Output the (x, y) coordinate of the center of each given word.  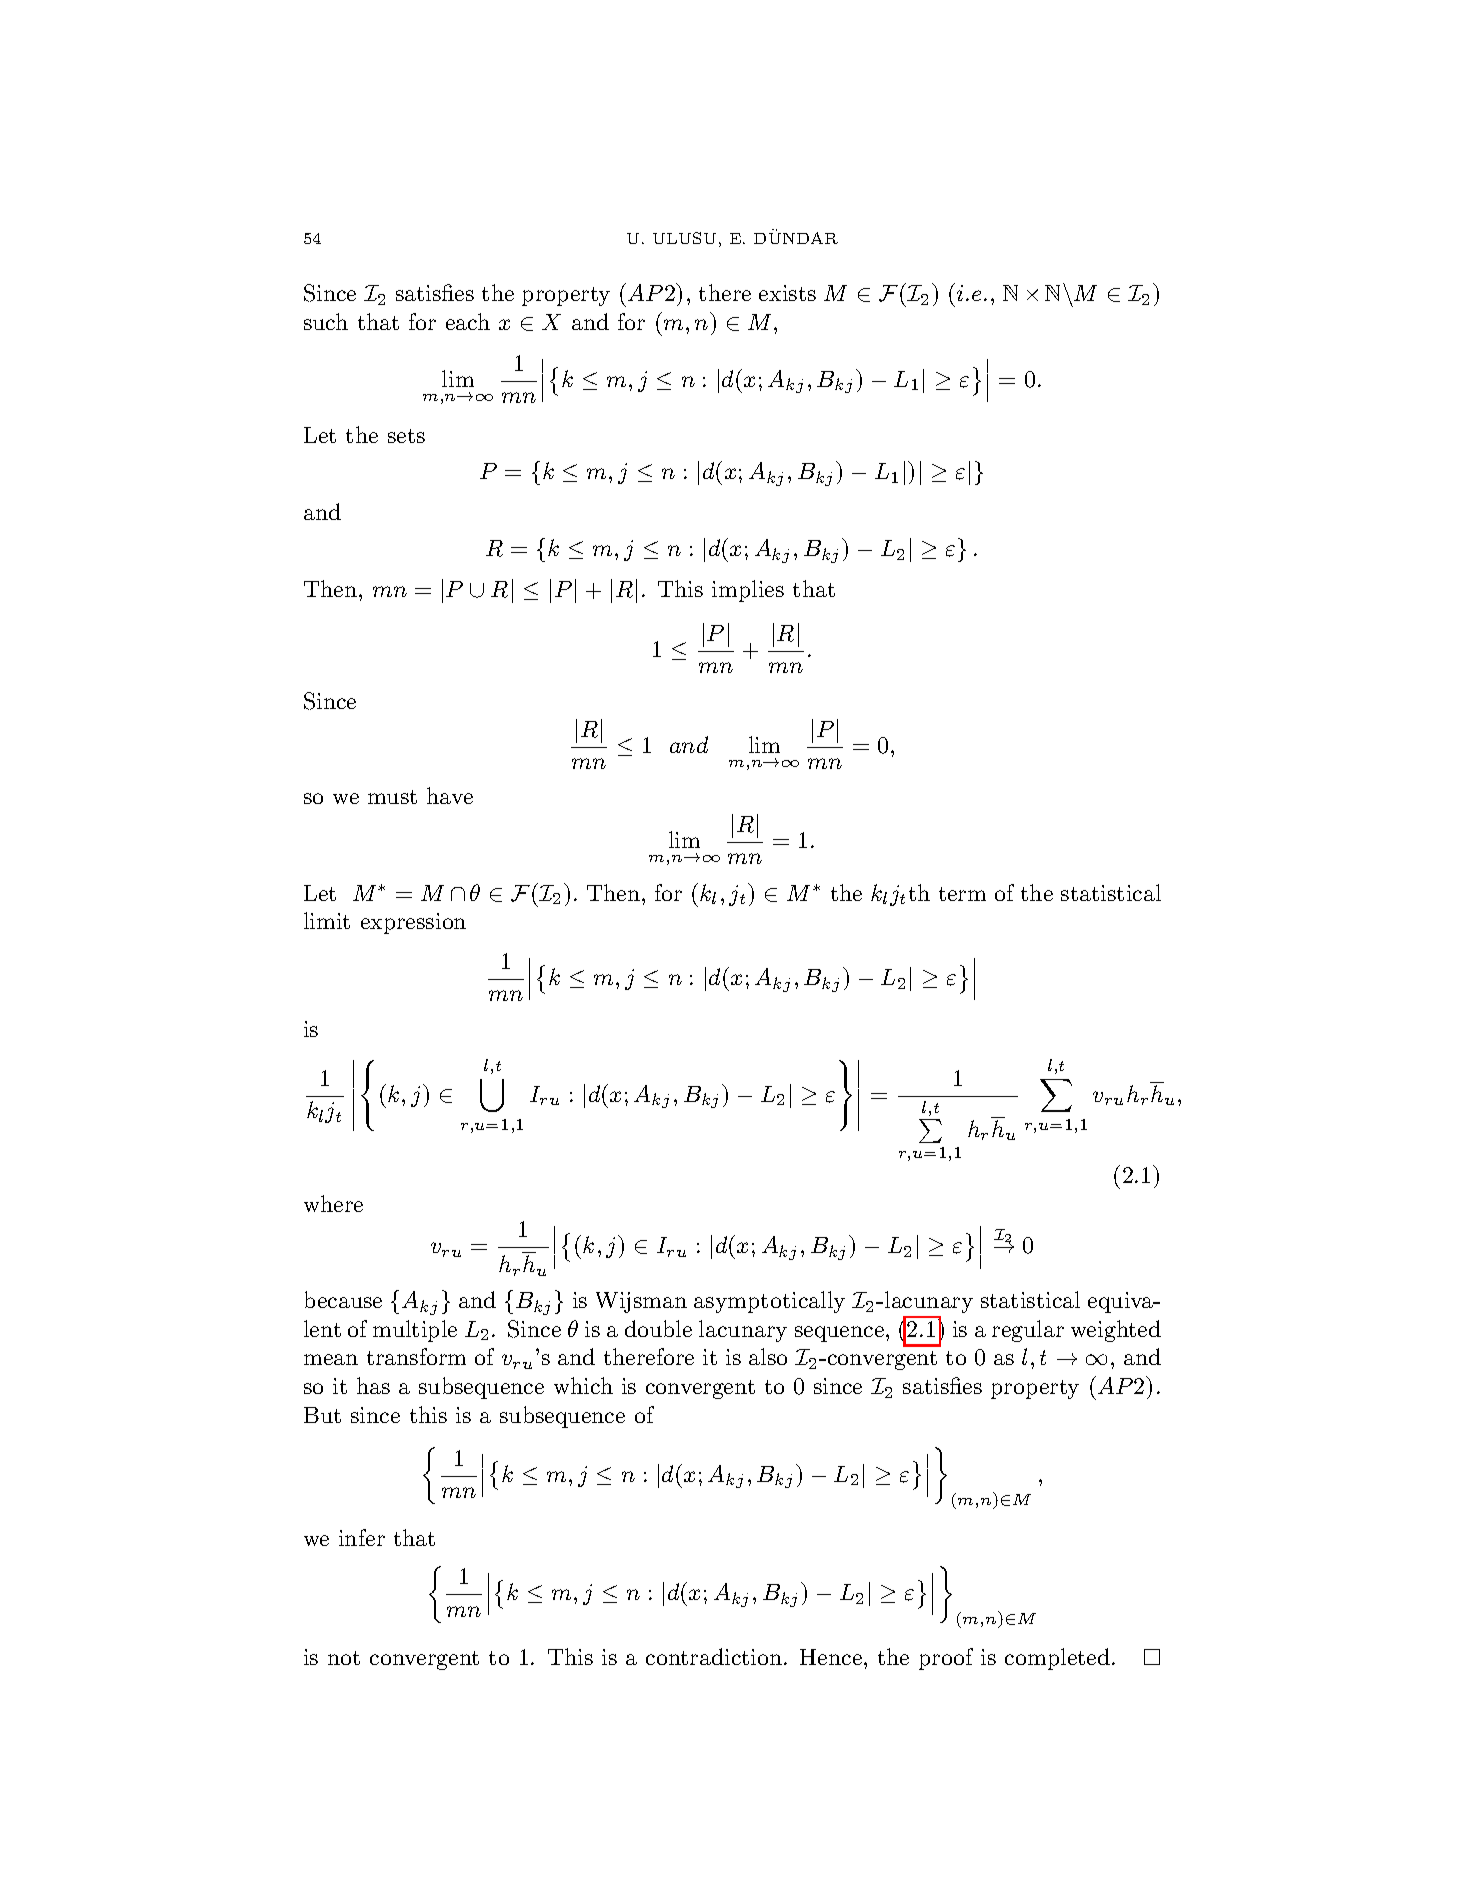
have (450, 795)
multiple (415, 1331)
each (468, 321)
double (658, 1328)
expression (413, 923)
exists (787, 293)
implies (748, 591)
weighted (1116, 1331)
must (392, 797)
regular (1028, 1331)
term (962, 894)
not (344, 1658)
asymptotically (769, 1302)
